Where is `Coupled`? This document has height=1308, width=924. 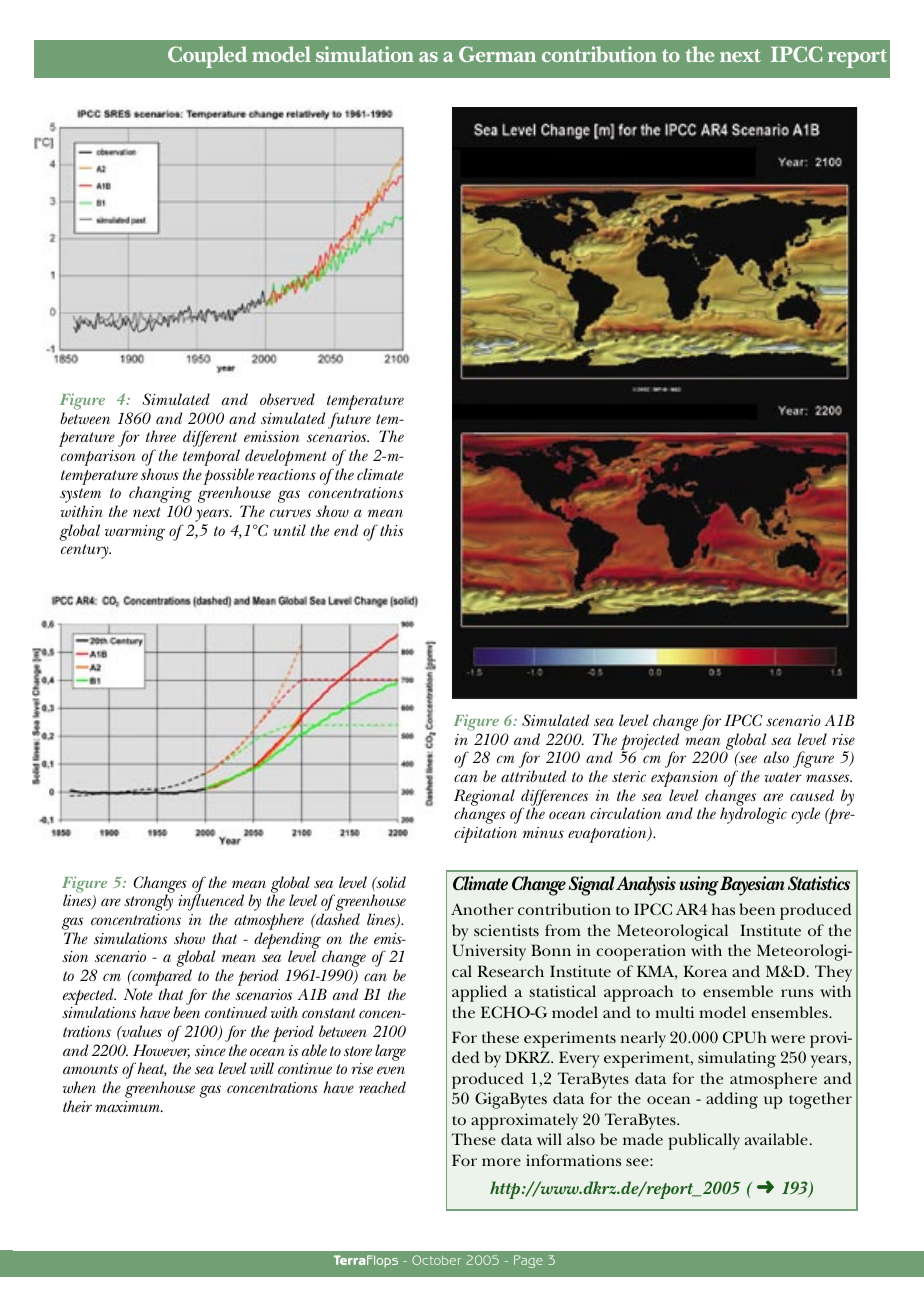 Coupled is located at coordinates (207, 57).
